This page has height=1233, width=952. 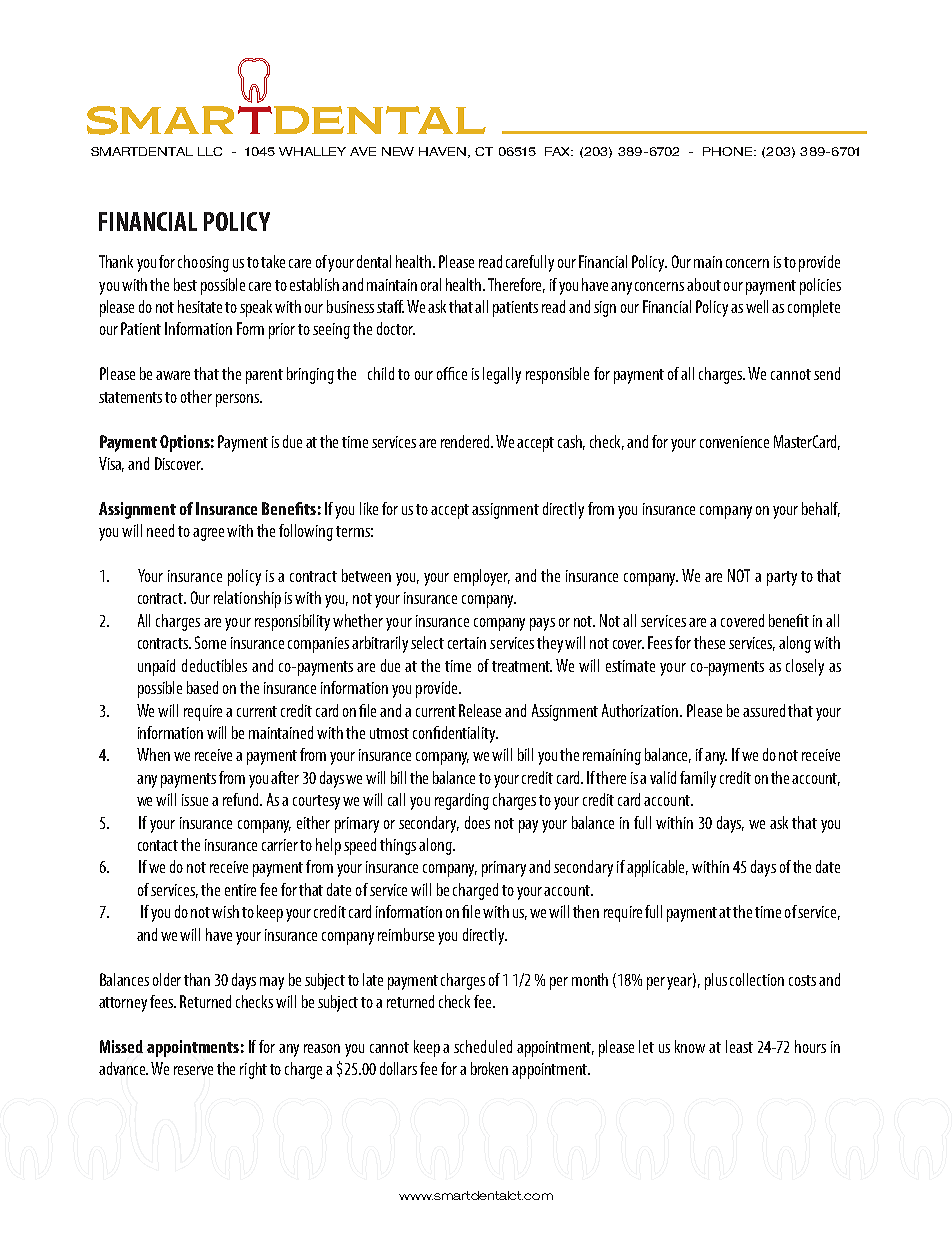 What do you see at coordinates (210, 151) in the page?
I see `LLC` at bounding box center [210, 151].
